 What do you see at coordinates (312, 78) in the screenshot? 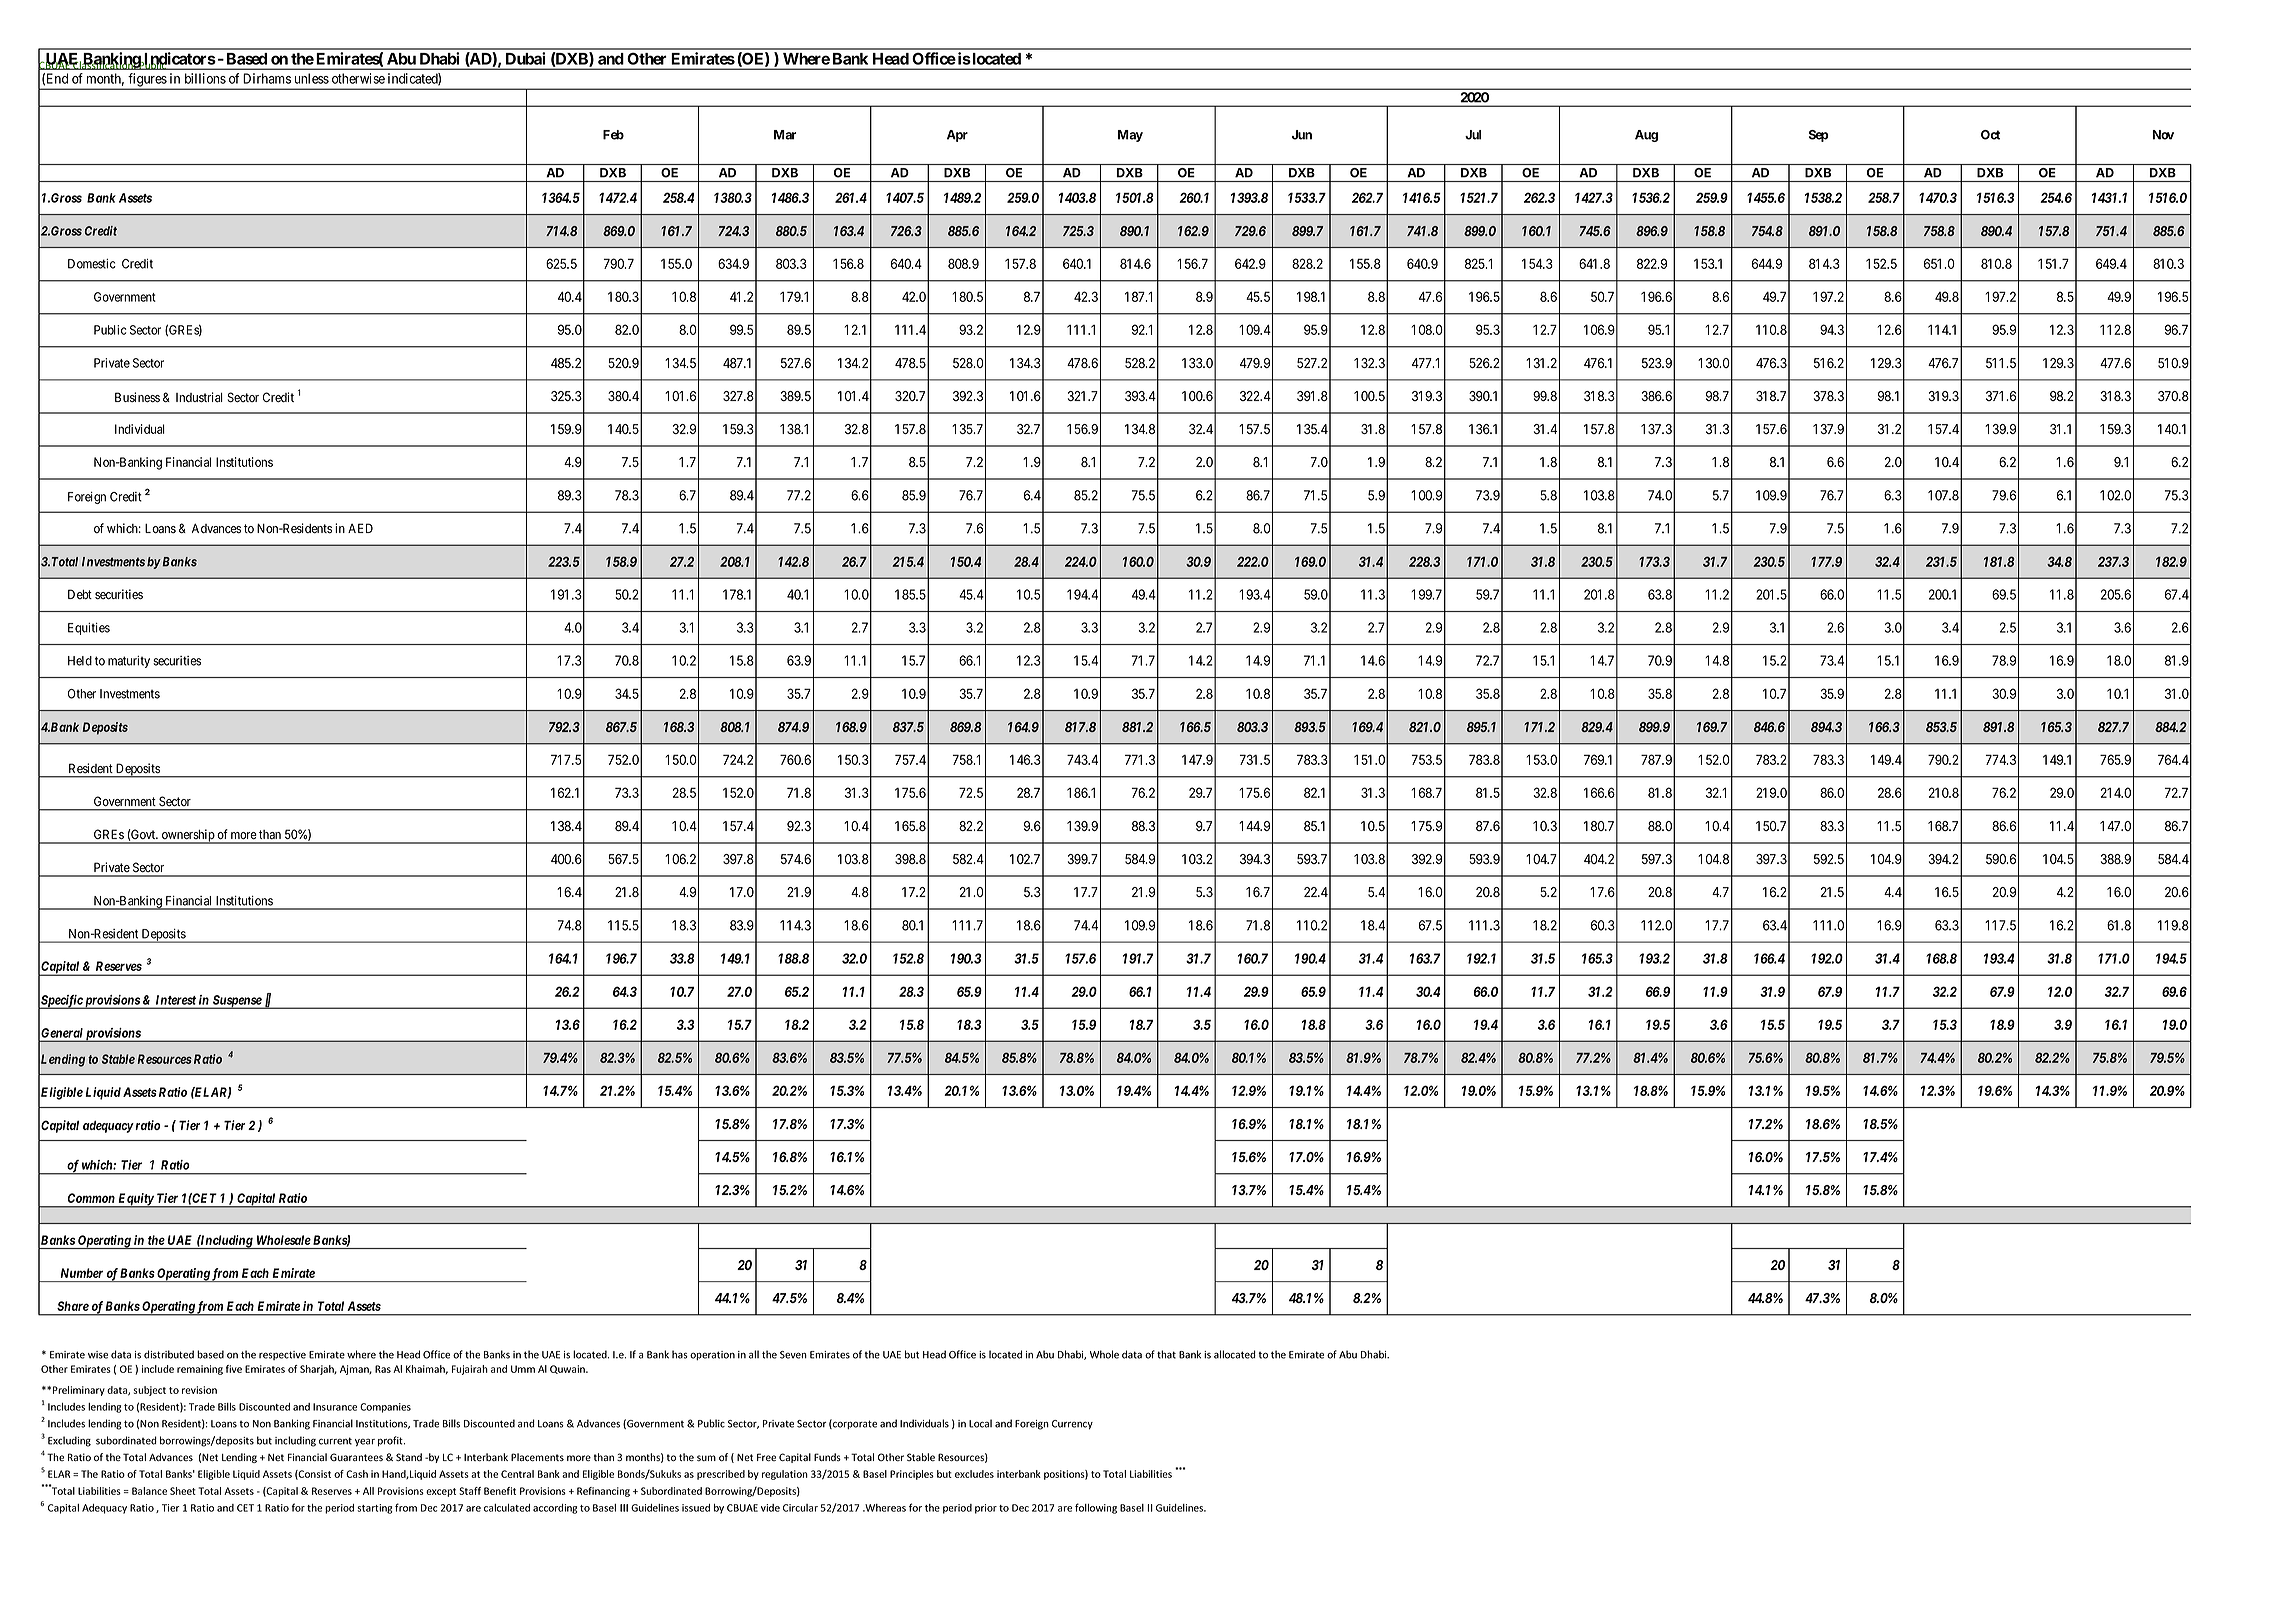
I see `unless` at bounding box center [312, 78].
